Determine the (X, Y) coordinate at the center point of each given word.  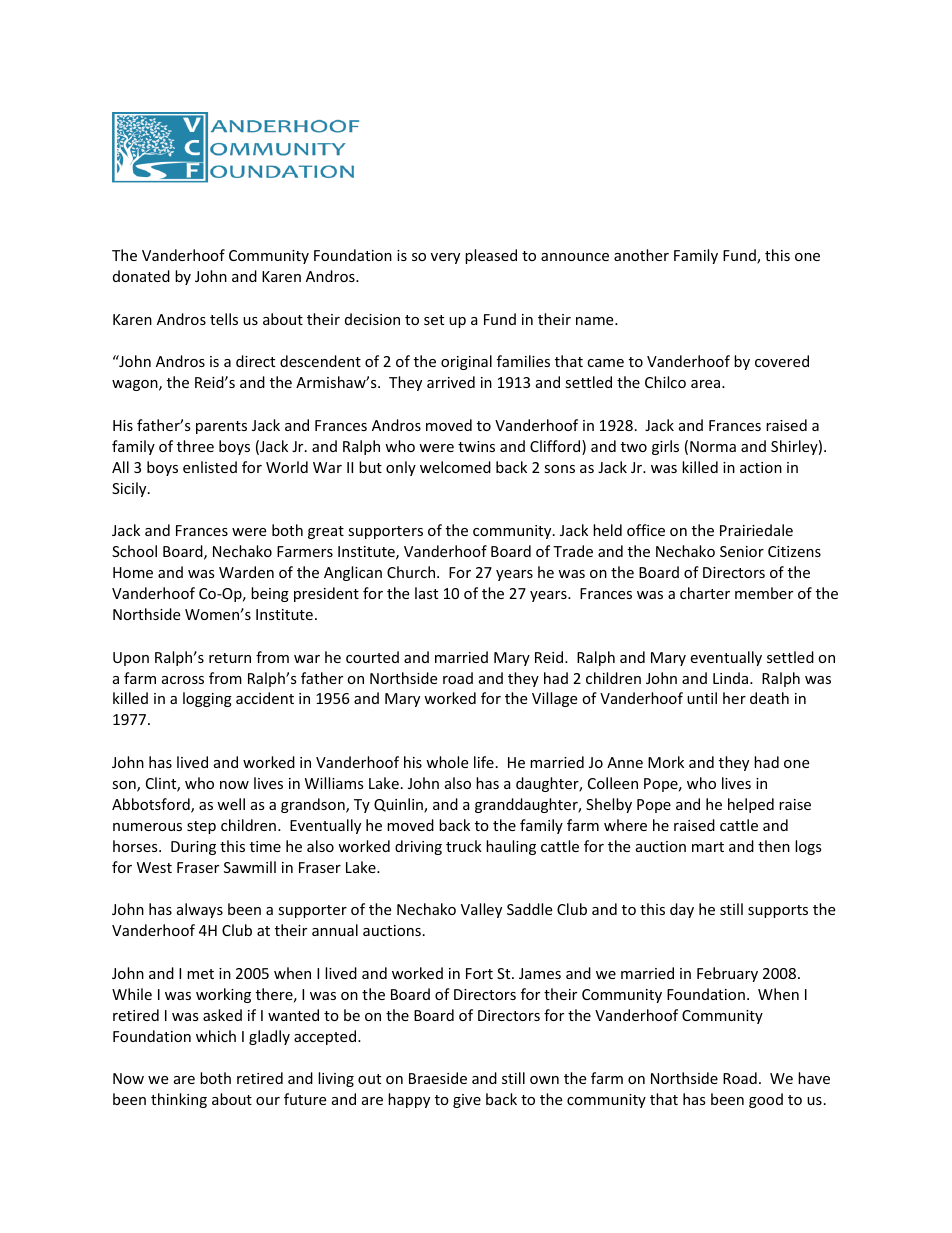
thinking (179, 1100)
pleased (491, 256)
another (641, 255)
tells (224, 319)
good (766, 1100)
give (467, 1101)
